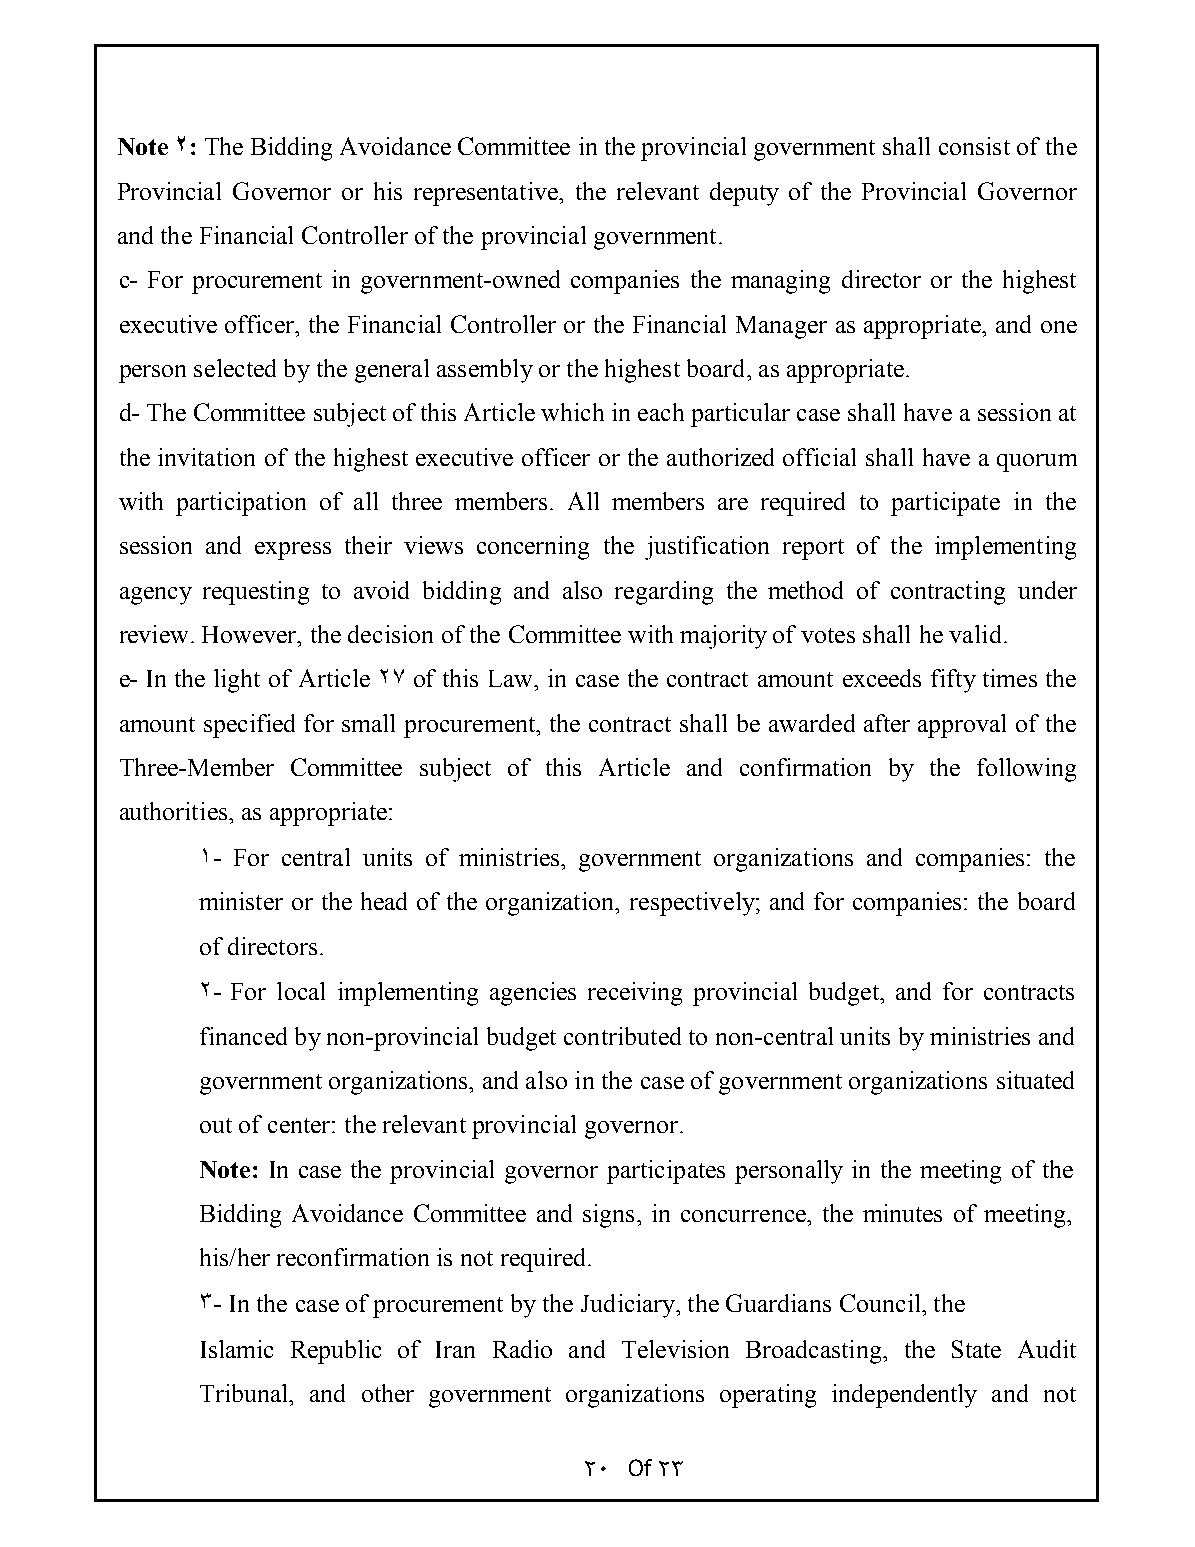 This screenshot has height=1547, width=1195. I want to click on situated, so click(1035, 1080).
